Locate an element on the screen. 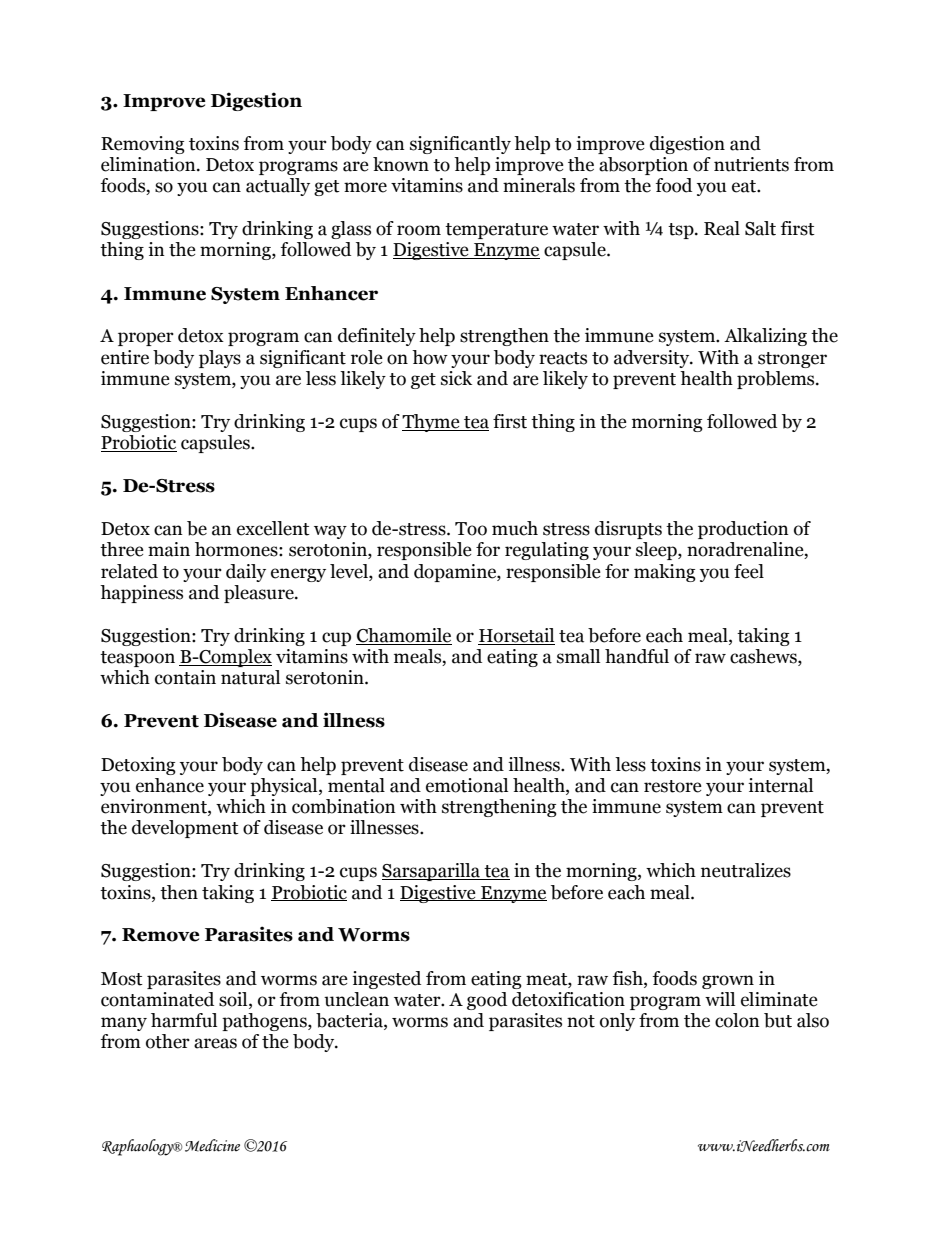  development is located at coordinates (185, 829).
